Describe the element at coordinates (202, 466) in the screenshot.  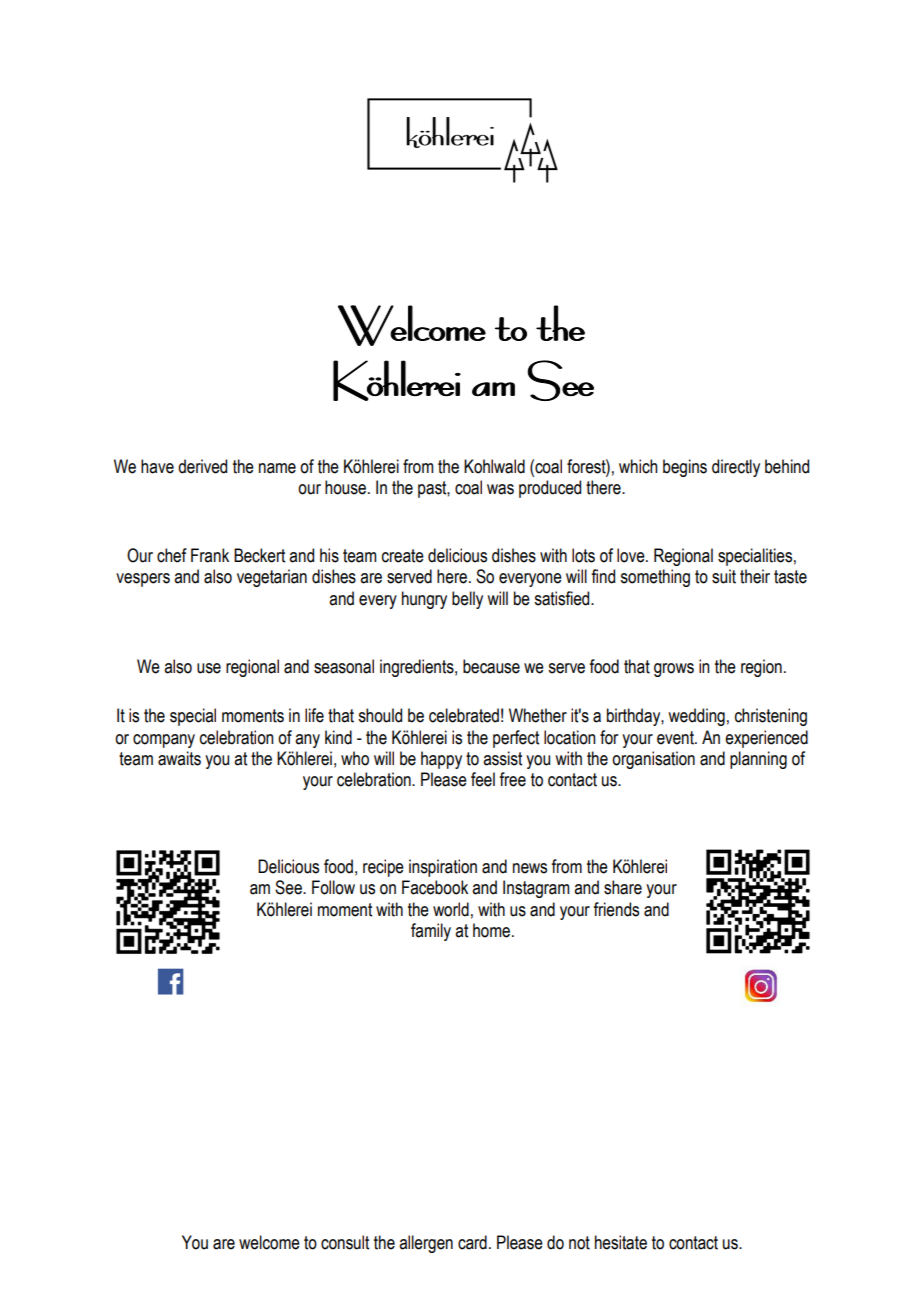
I see `derived` at that location.
